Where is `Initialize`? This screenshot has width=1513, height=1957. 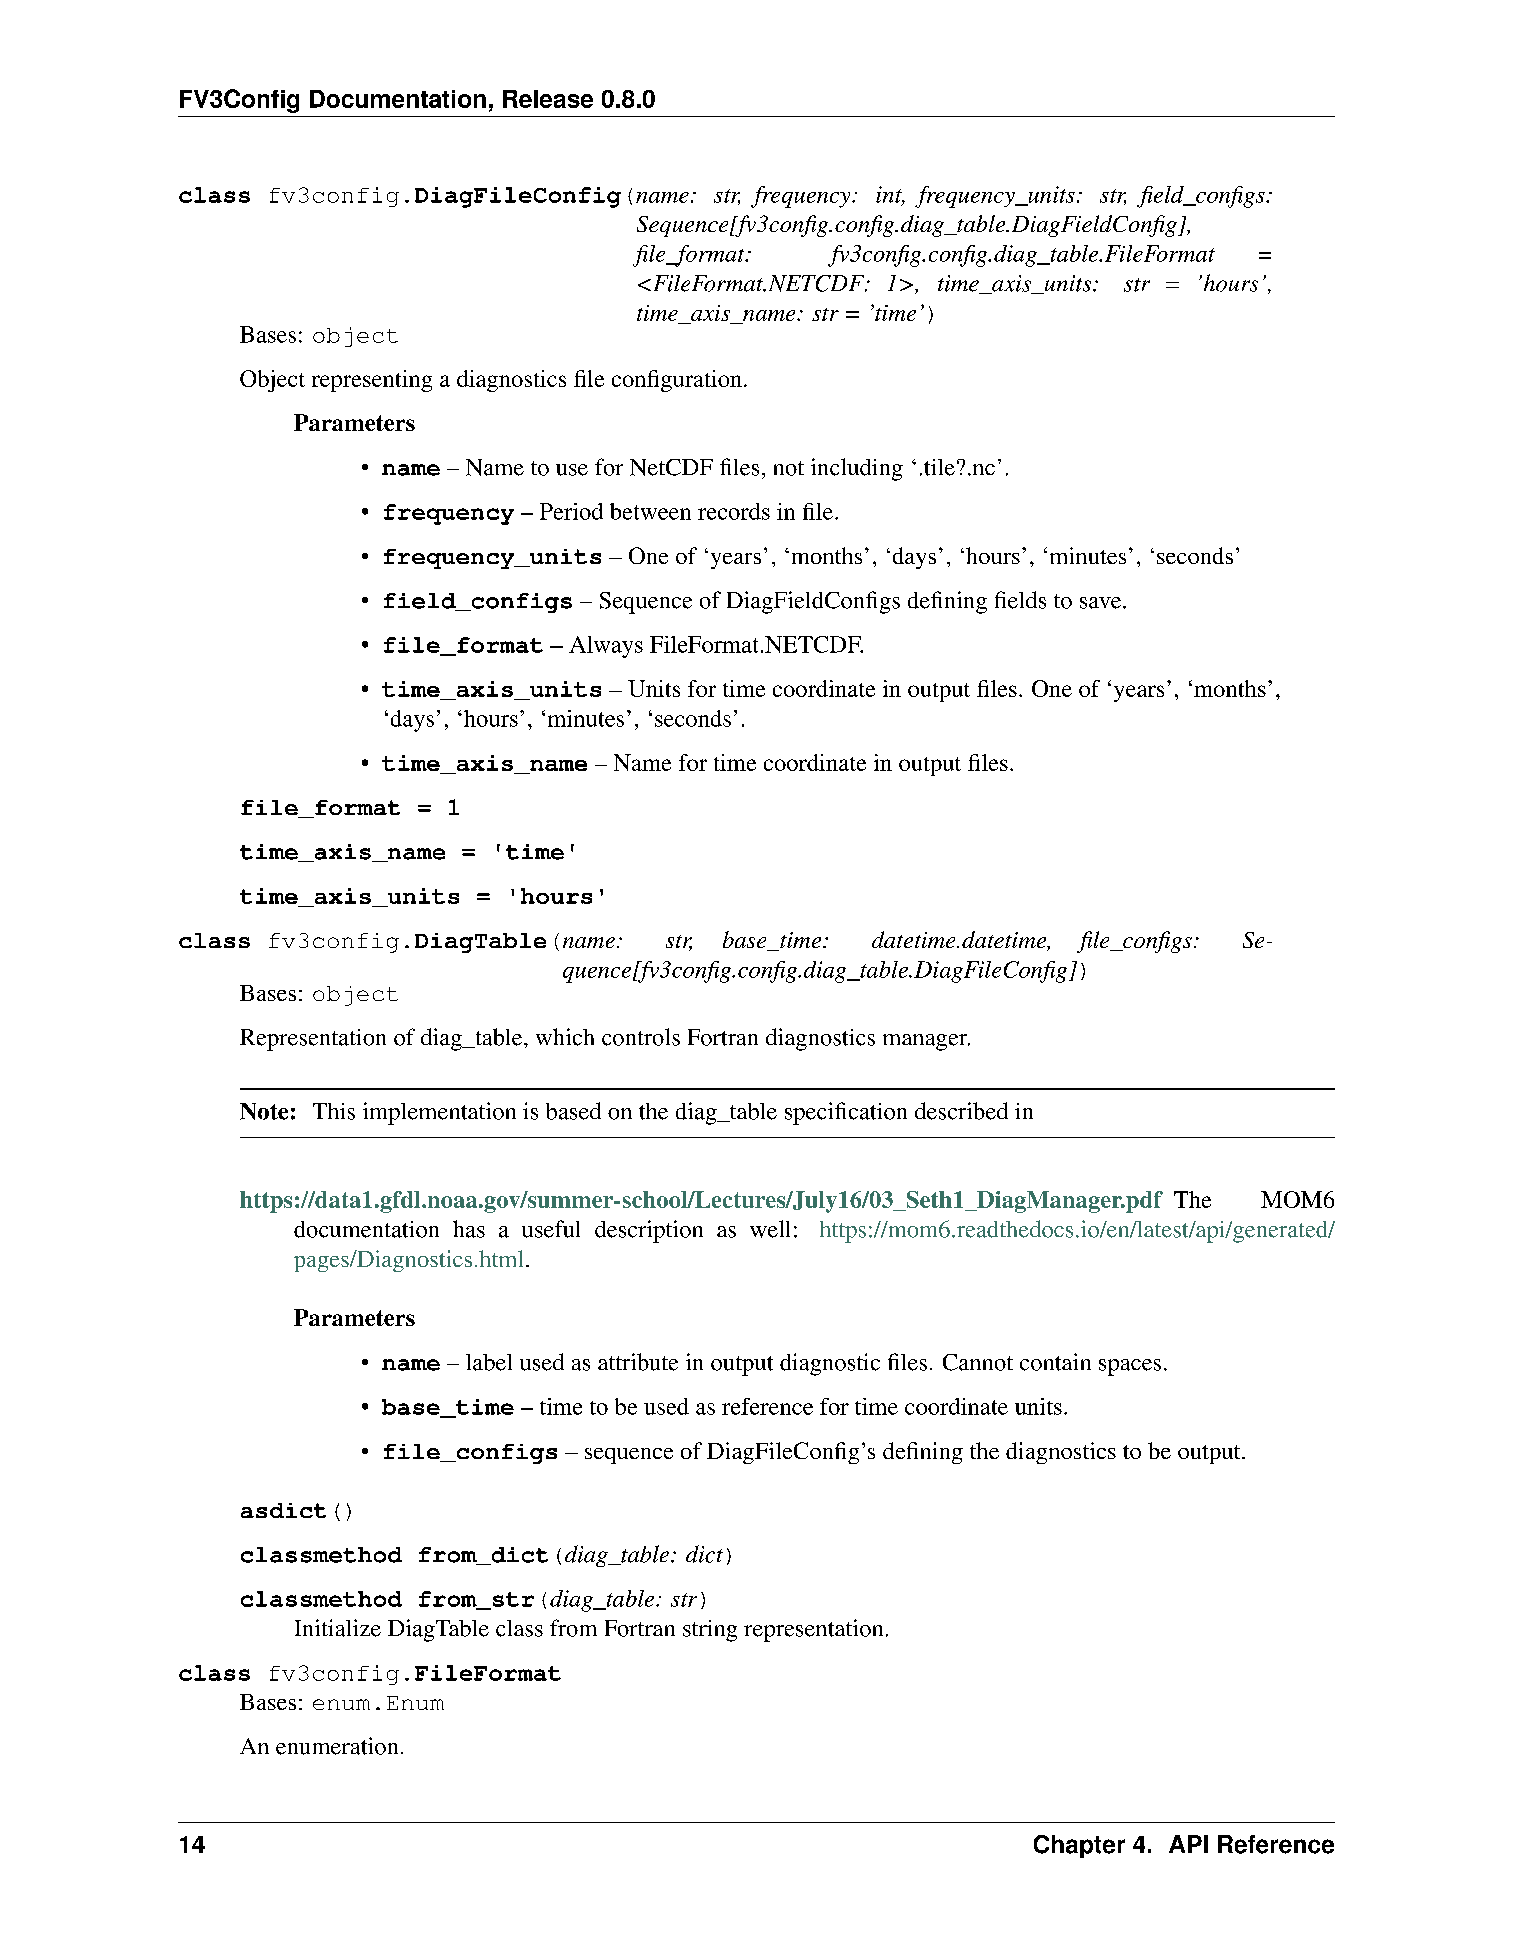 Initialize is located at coordinates (338, 1628).
